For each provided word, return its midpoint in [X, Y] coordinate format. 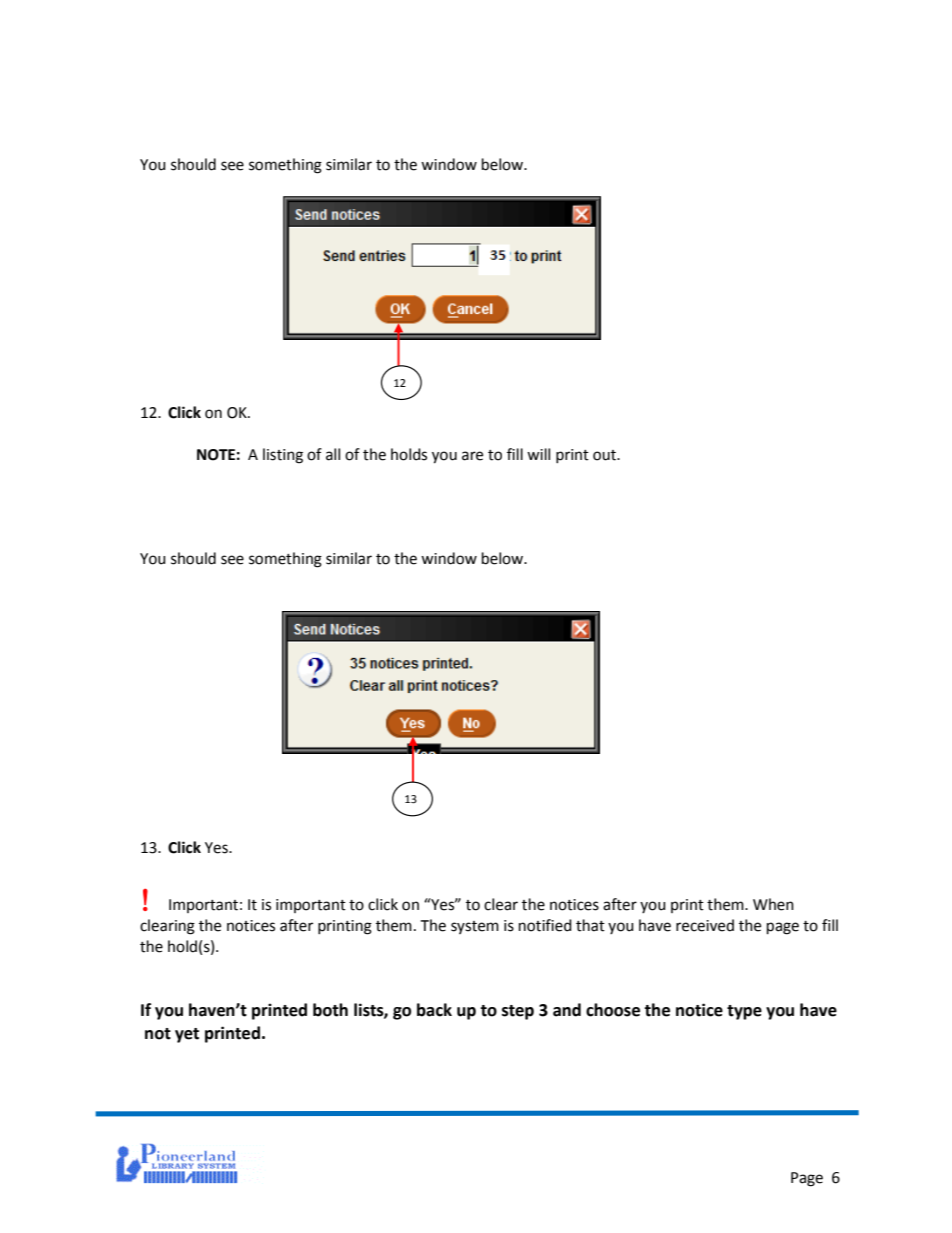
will [538, 454]
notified [545, 925]
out [606, 455]
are [472, 456]
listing [283, 456]
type [744, 1012]
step [518, 1012]
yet [187, 1035]
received [705, 925]
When [773, 904]
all [333, 454]
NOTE [216, 455]
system [475, 927]
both [330, 1010]
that [590, 925]
